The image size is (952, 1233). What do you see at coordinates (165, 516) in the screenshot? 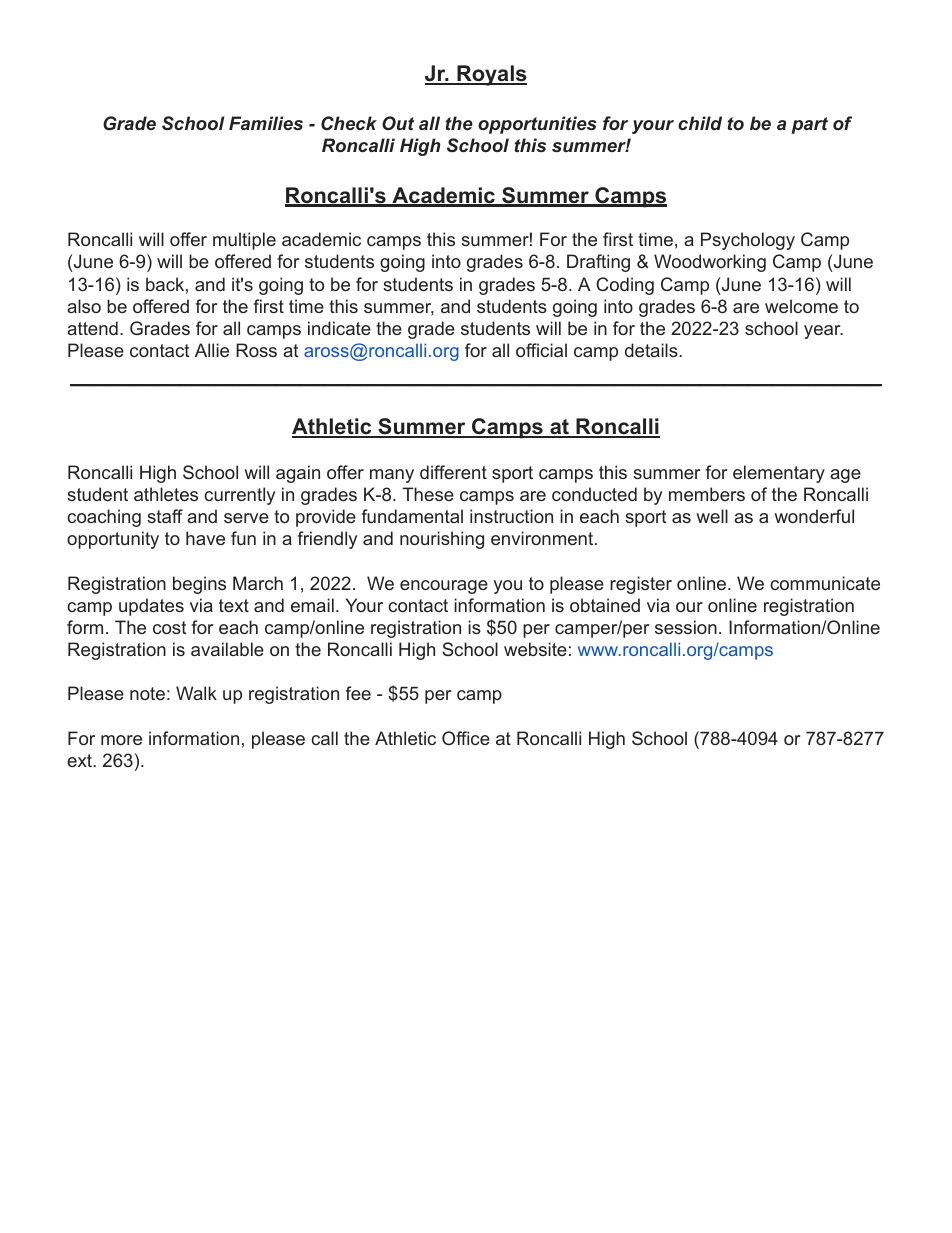
I see `staff` at bounding box center [165, 516].
